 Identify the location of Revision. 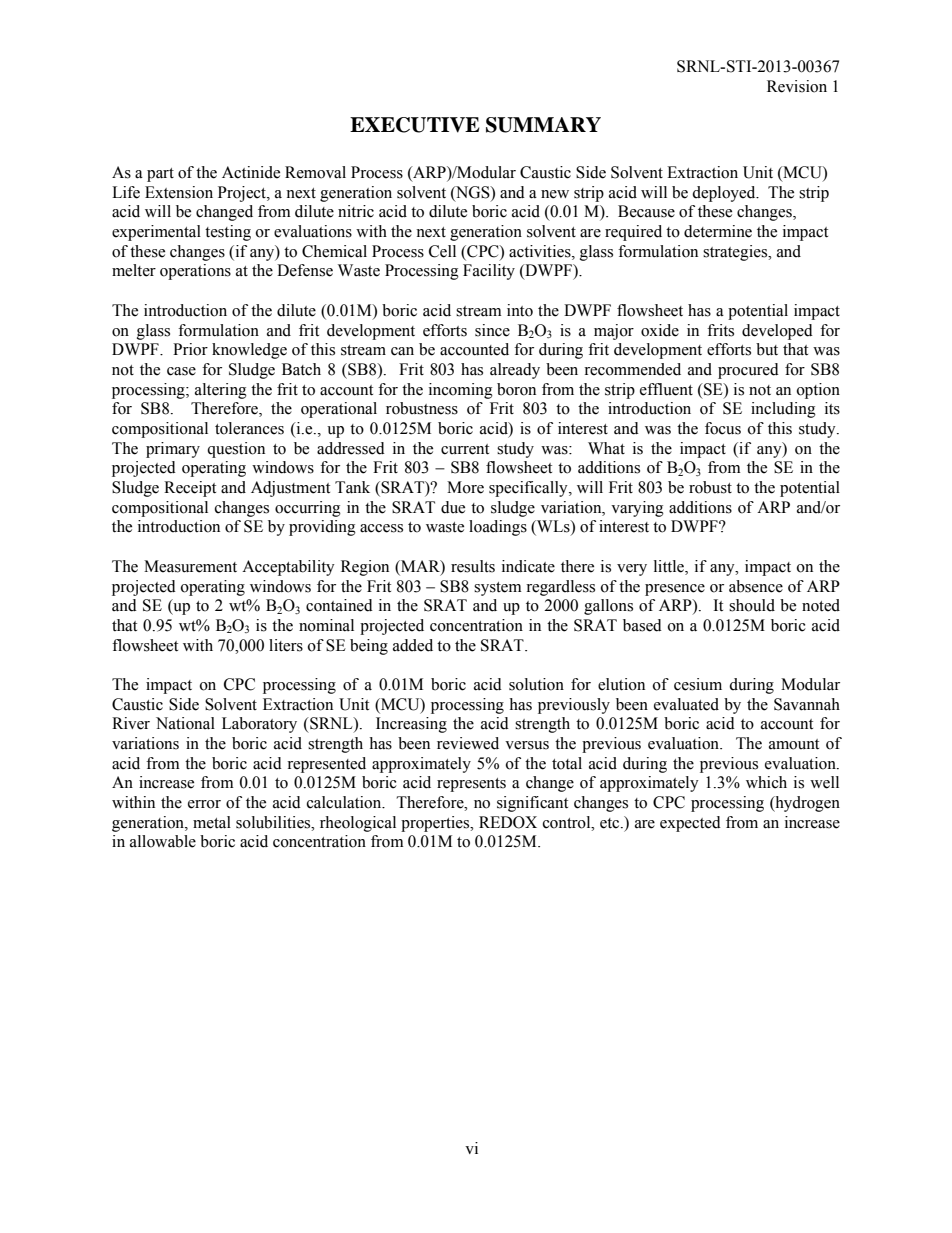
(797, 86).
